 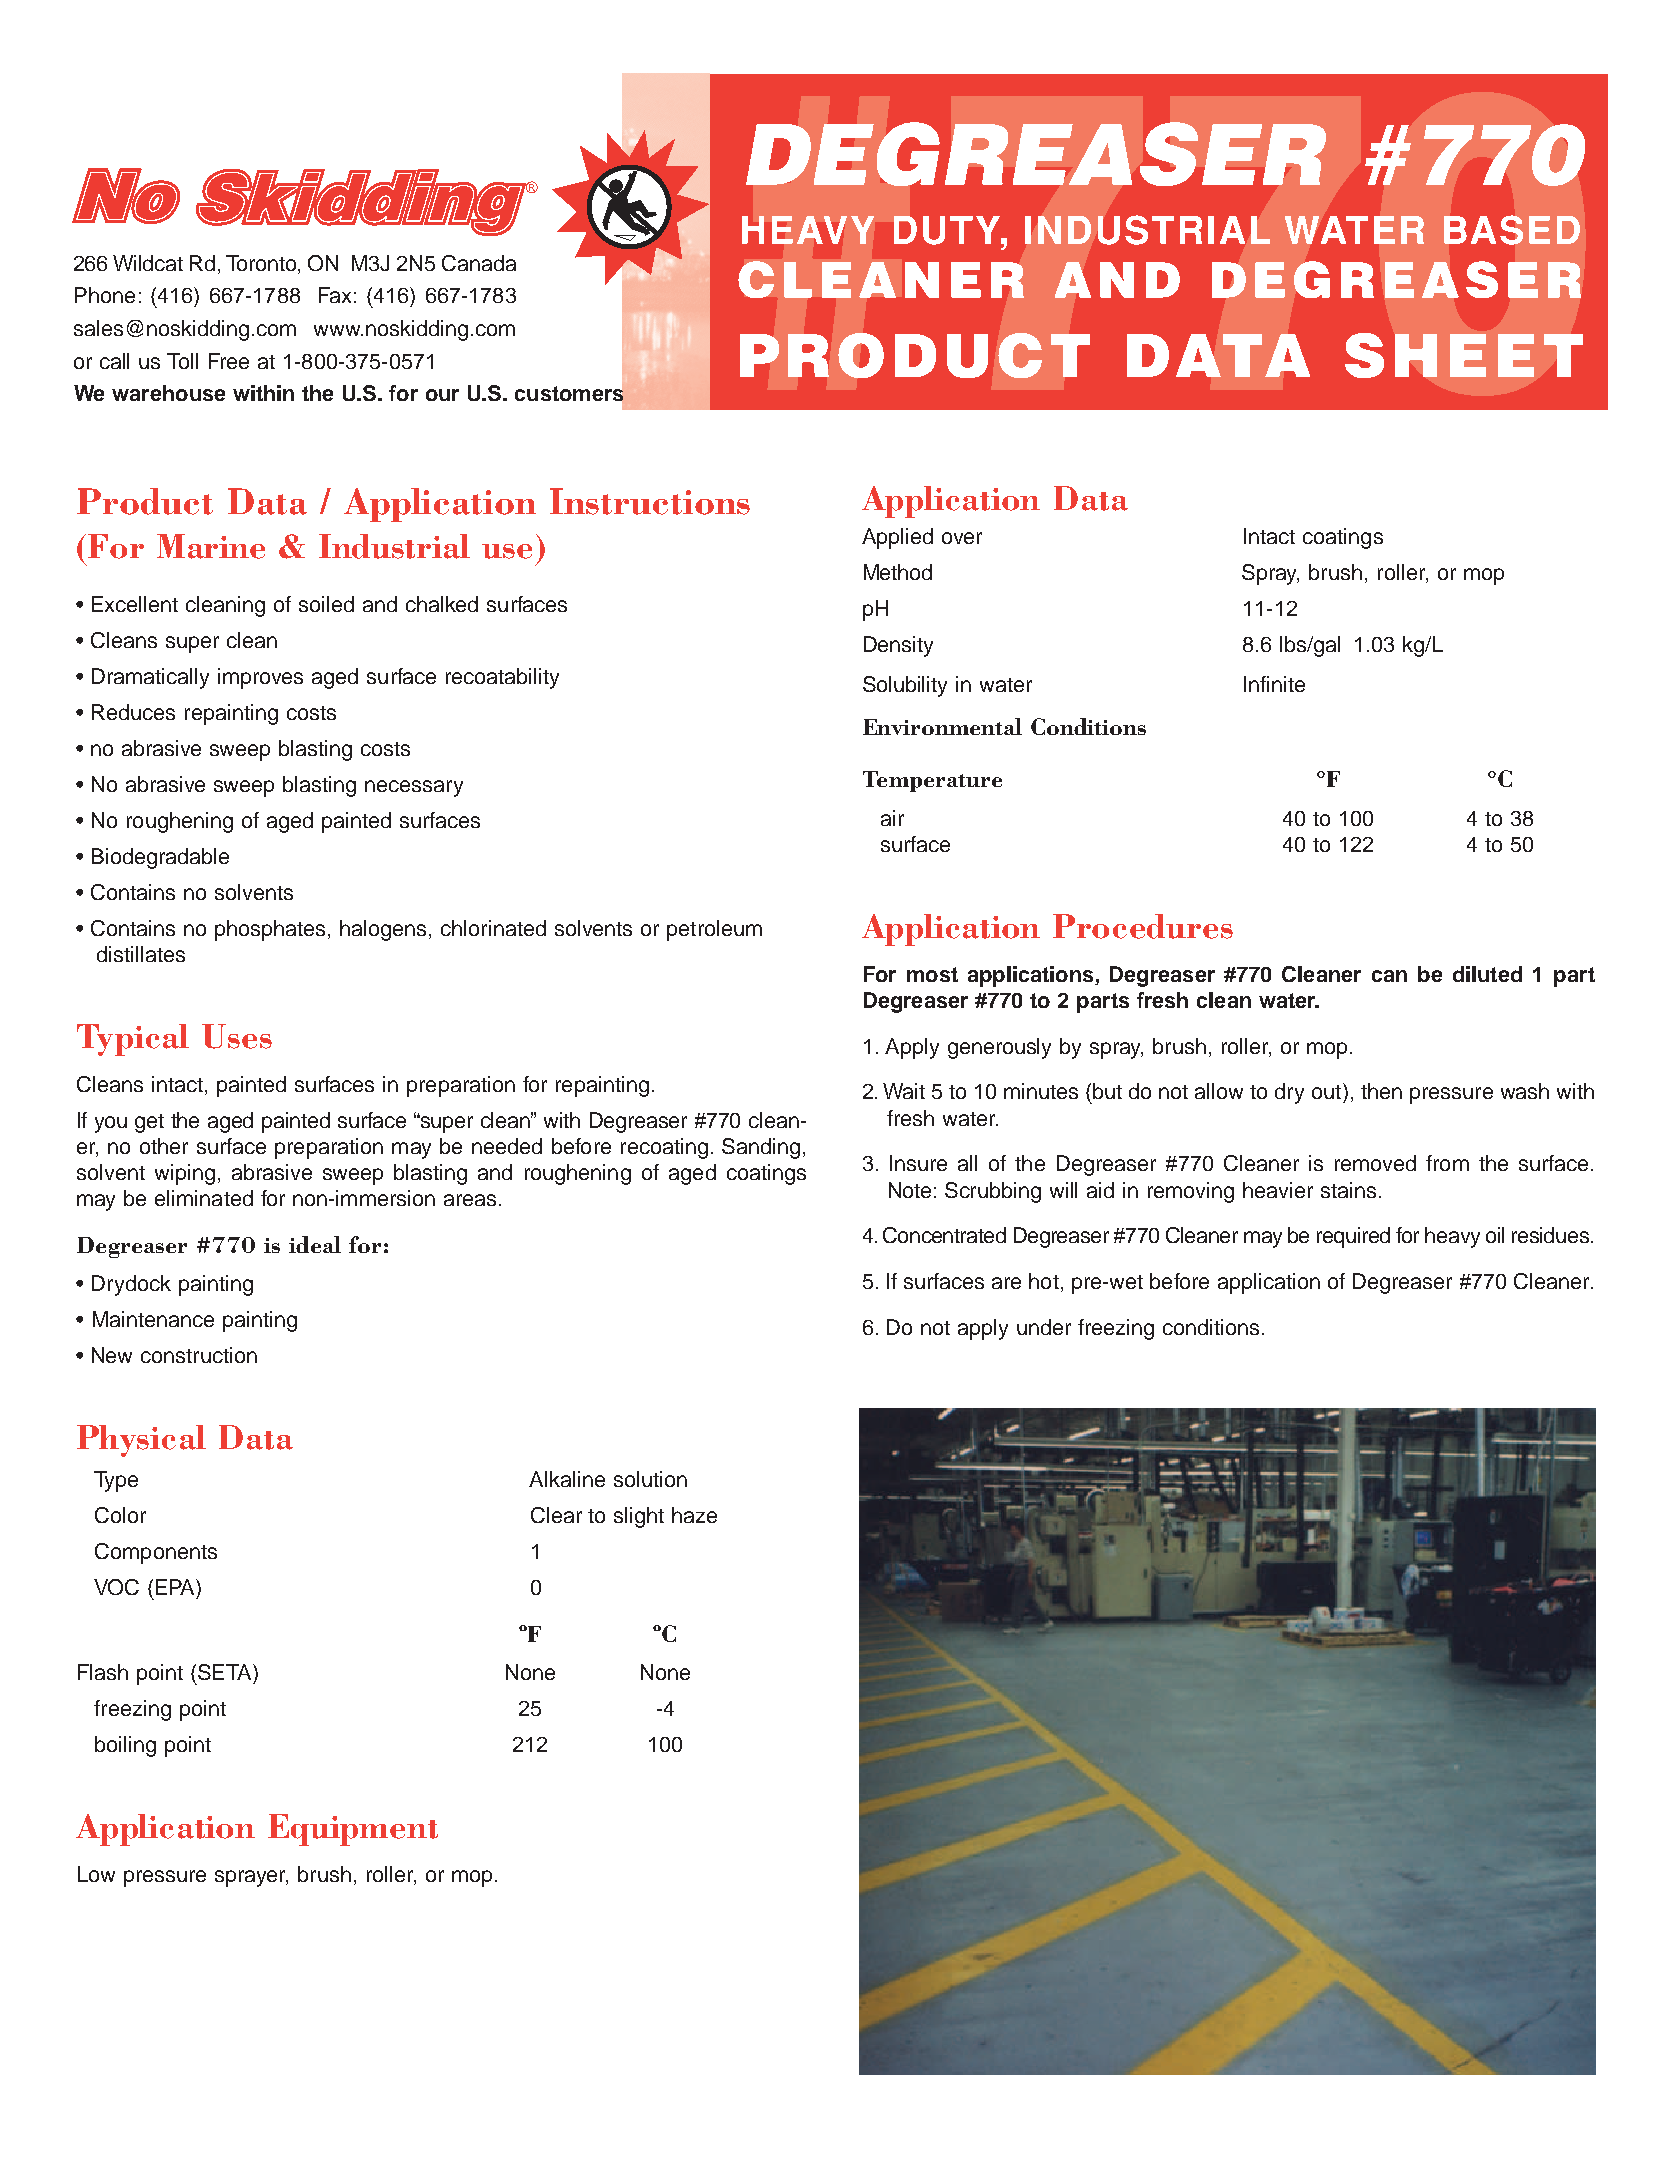 I want to click on Uses, so click(x=237, y=1036).
